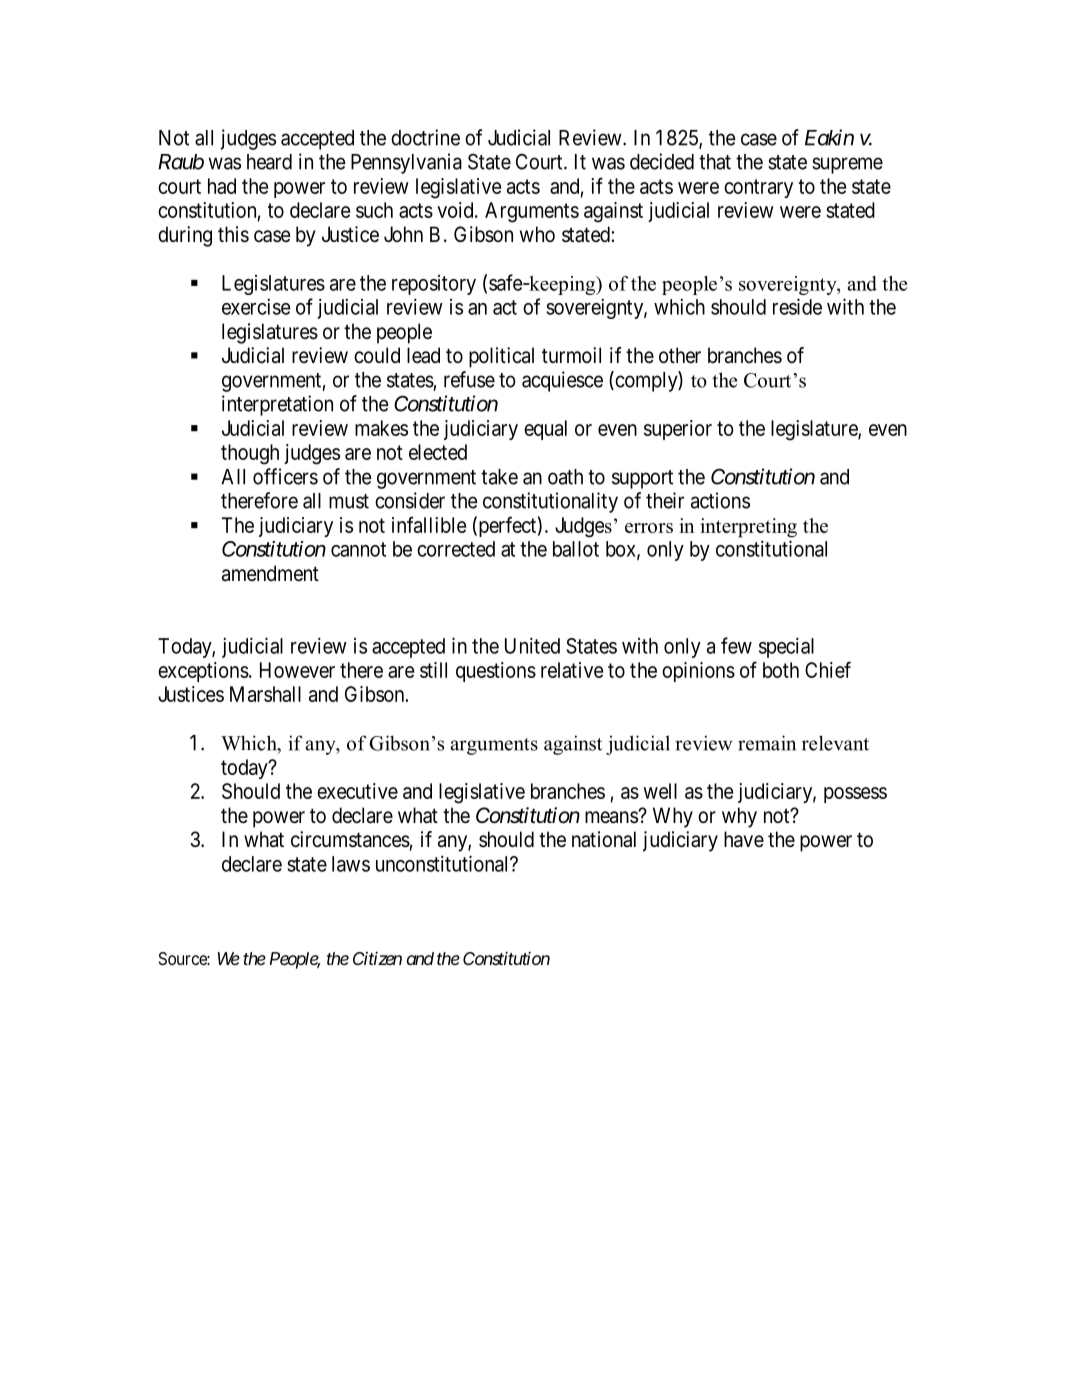 The width and height of the image is (1073, 1389). What do you see at coordinates (269, 162) in the image?
I see `heard` at bounding box center [269, 162].
